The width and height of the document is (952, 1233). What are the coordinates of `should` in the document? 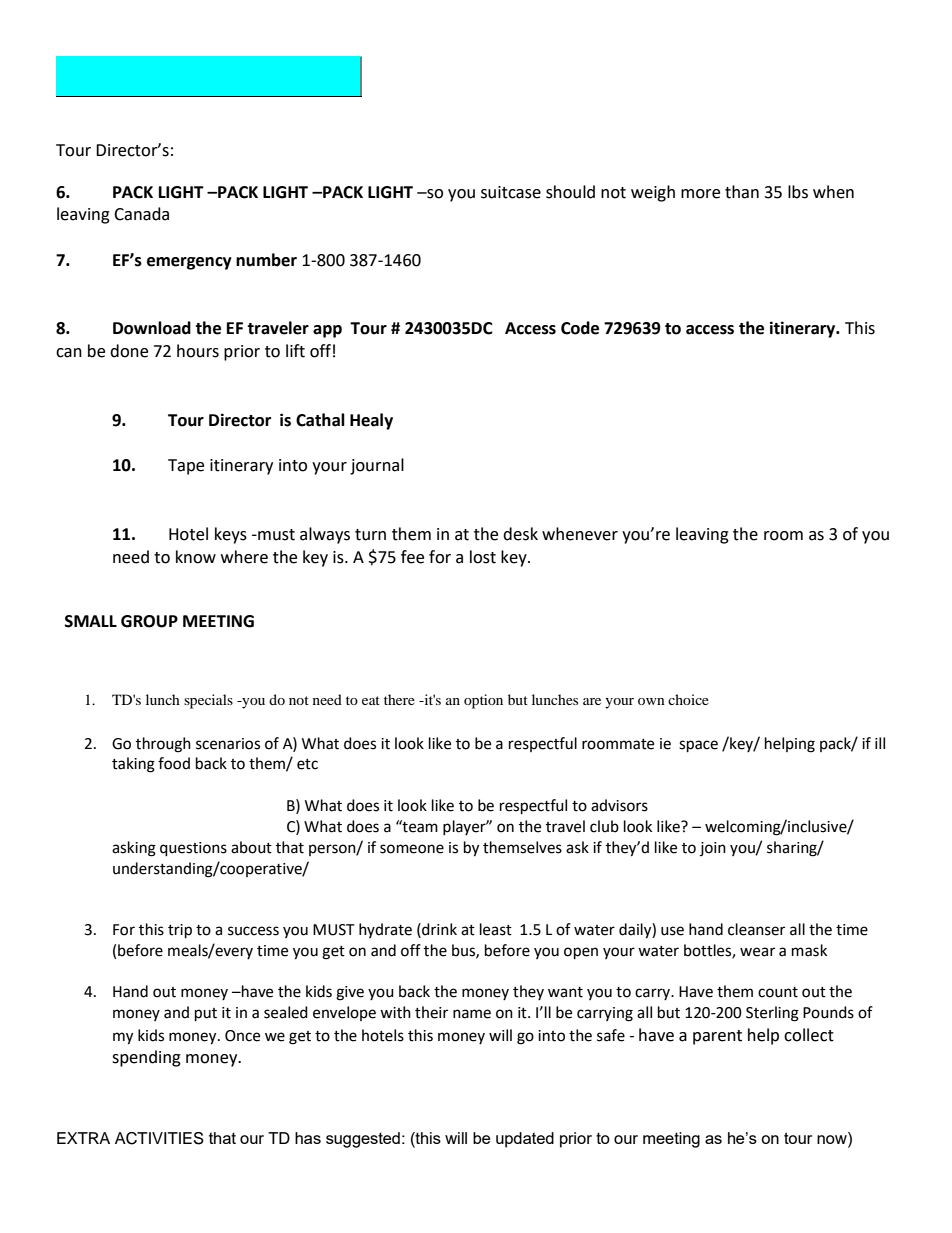 It's located at (570, 192).
